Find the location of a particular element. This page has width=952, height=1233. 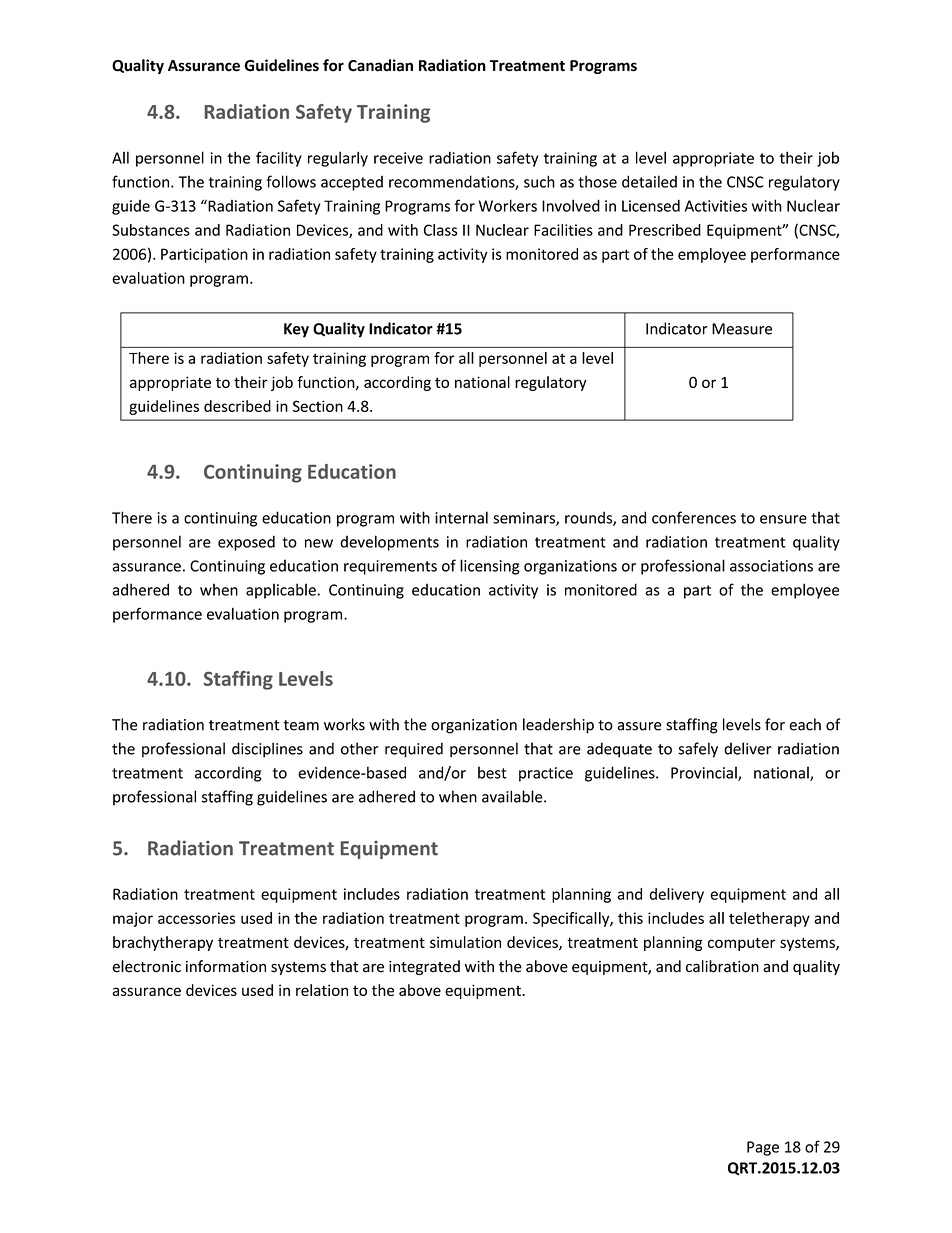

associations is located at coordinates (771, 566).
